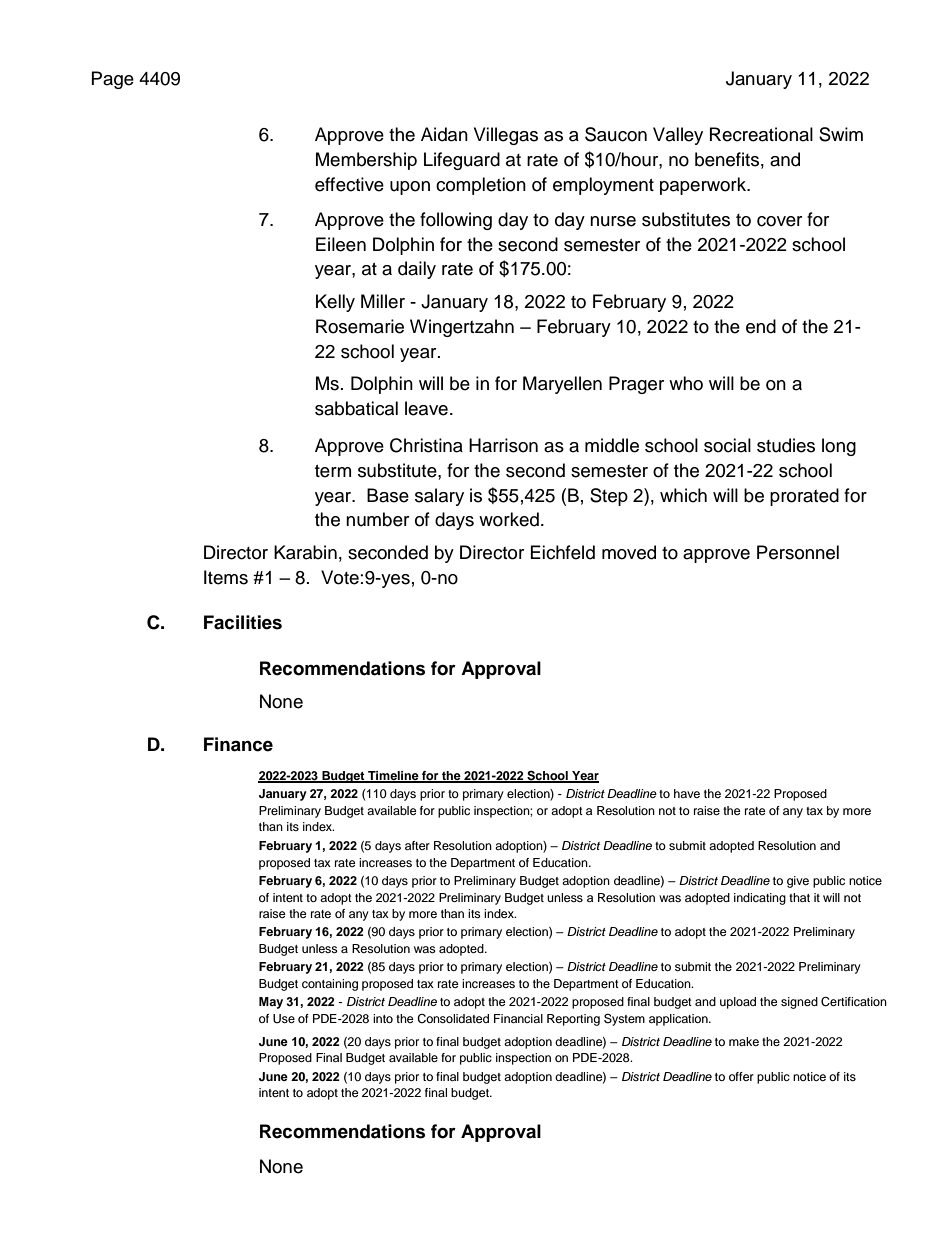 This page has width=952, height=1233. What do you see at coordinates (226, 577) in the page?
I see `Items` at bounding box center [226, 577].
